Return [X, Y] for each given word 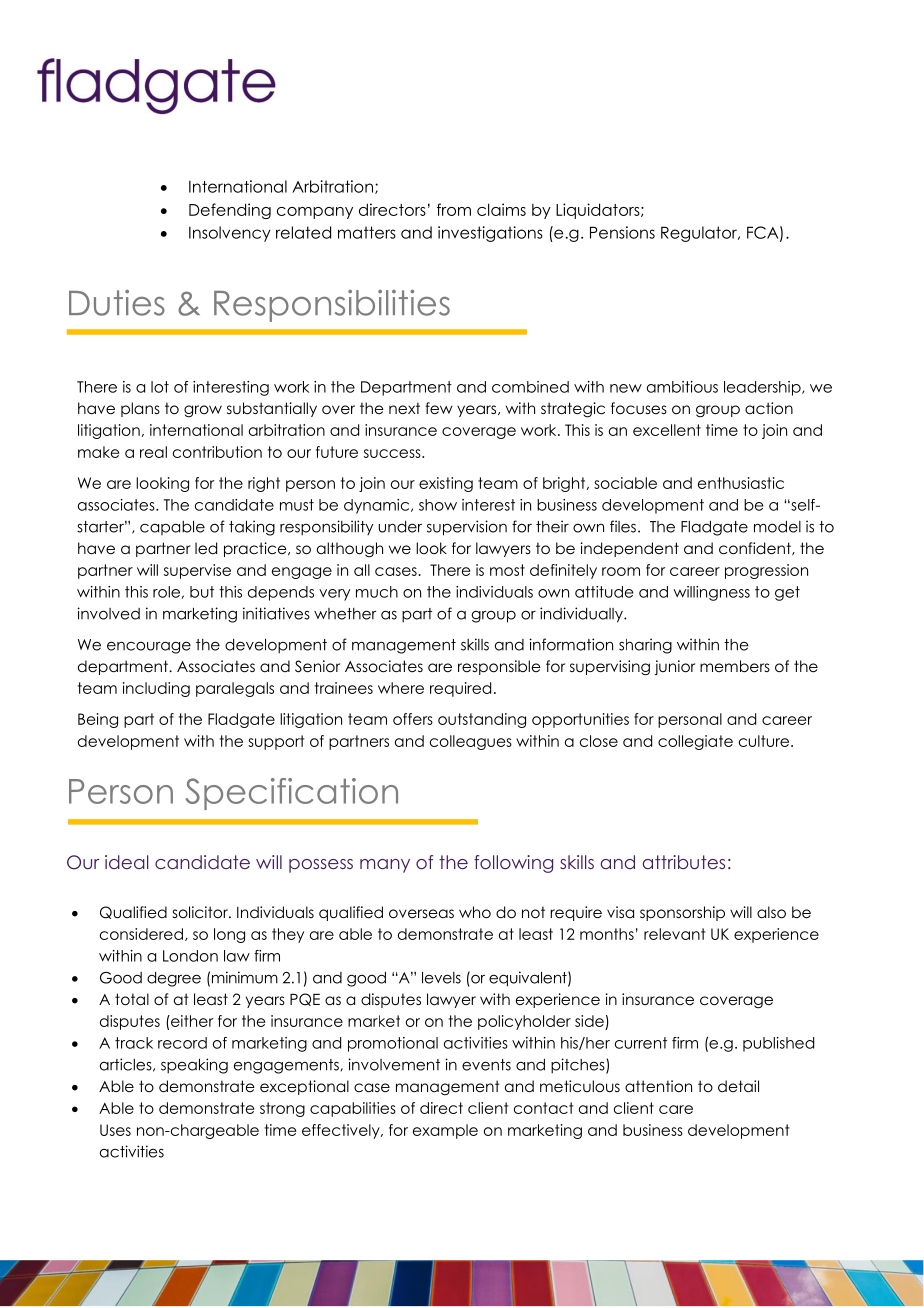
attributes [684, 862]
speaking [194, 1066]
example [445, 1131]
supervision [467, 528]
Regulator [700, 234]
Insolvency [230, 234]
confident [756, 548]
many [385, 866]
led [206, 548]
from [454, 209]
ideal [126, 862]
